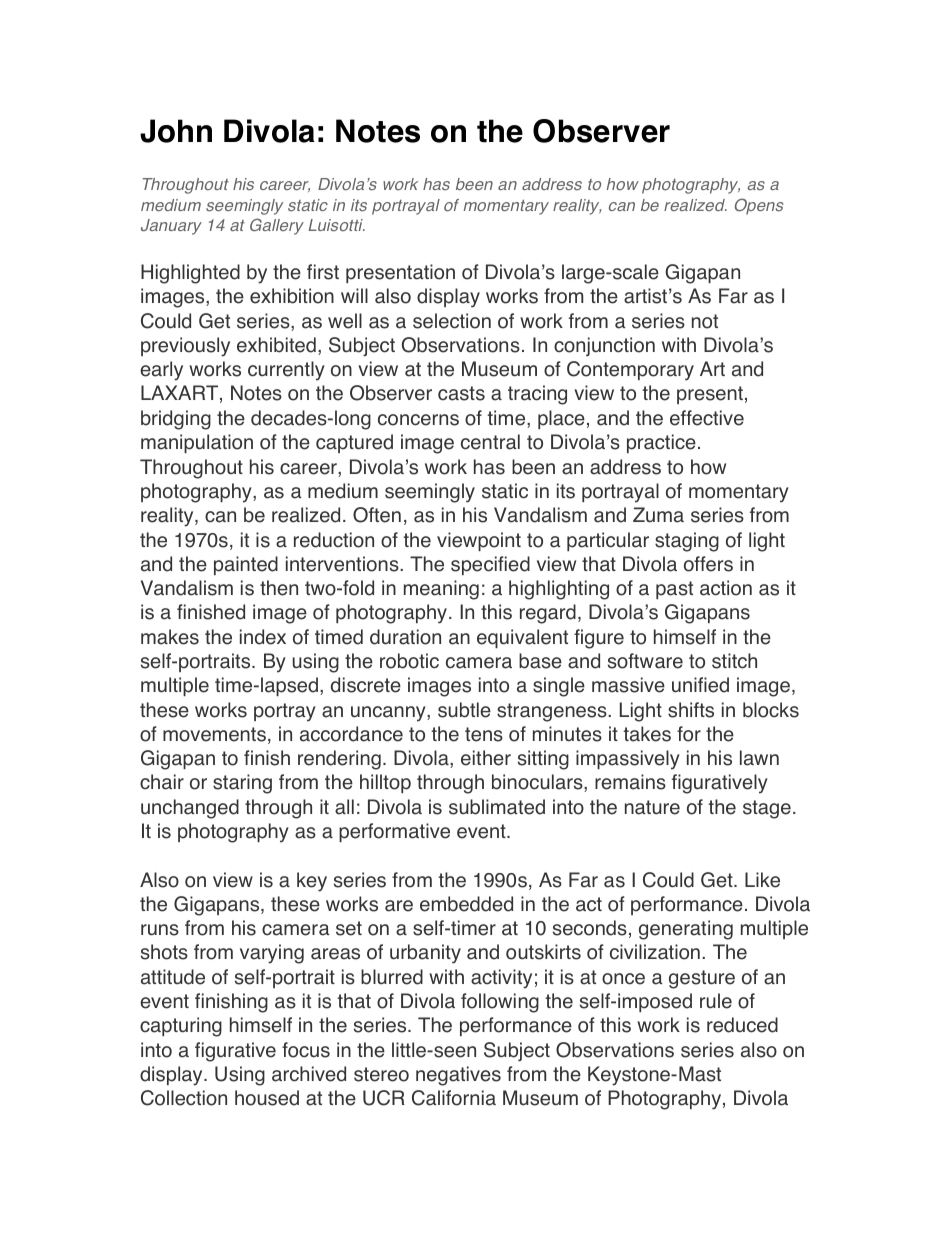 This screenshot has width=952, height=1233. I want to click on movements, so click(214, 734).
